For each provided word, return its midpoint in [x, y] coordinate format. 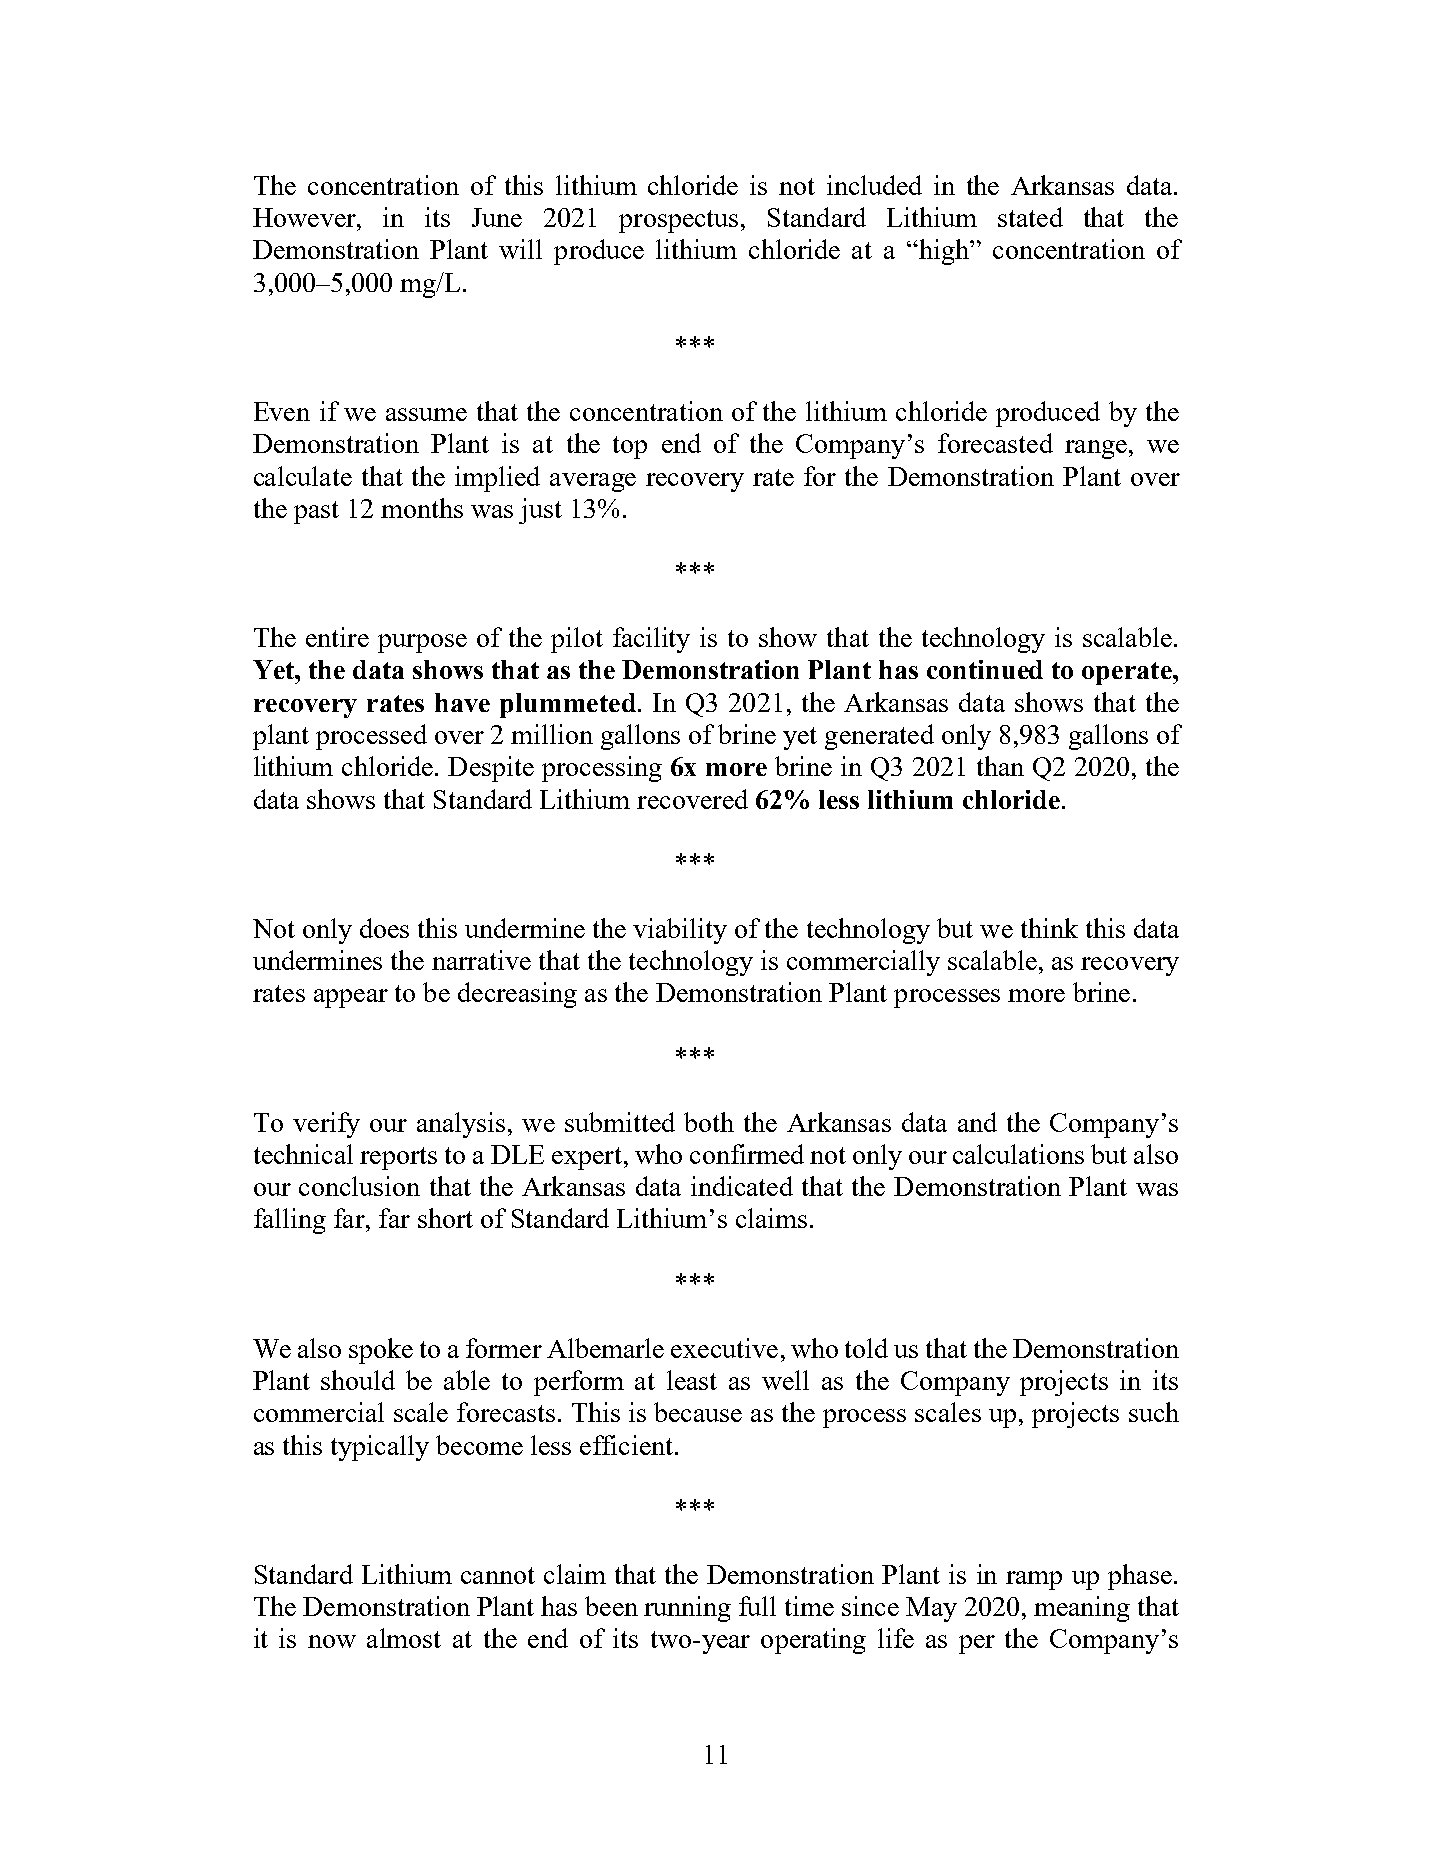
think [1049, 928]
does [384, 928]
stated [1030, 217]
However [305, 217]
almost [404, 1638]
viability [680, 931]
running [687, 1609]
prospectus [678, 221]
